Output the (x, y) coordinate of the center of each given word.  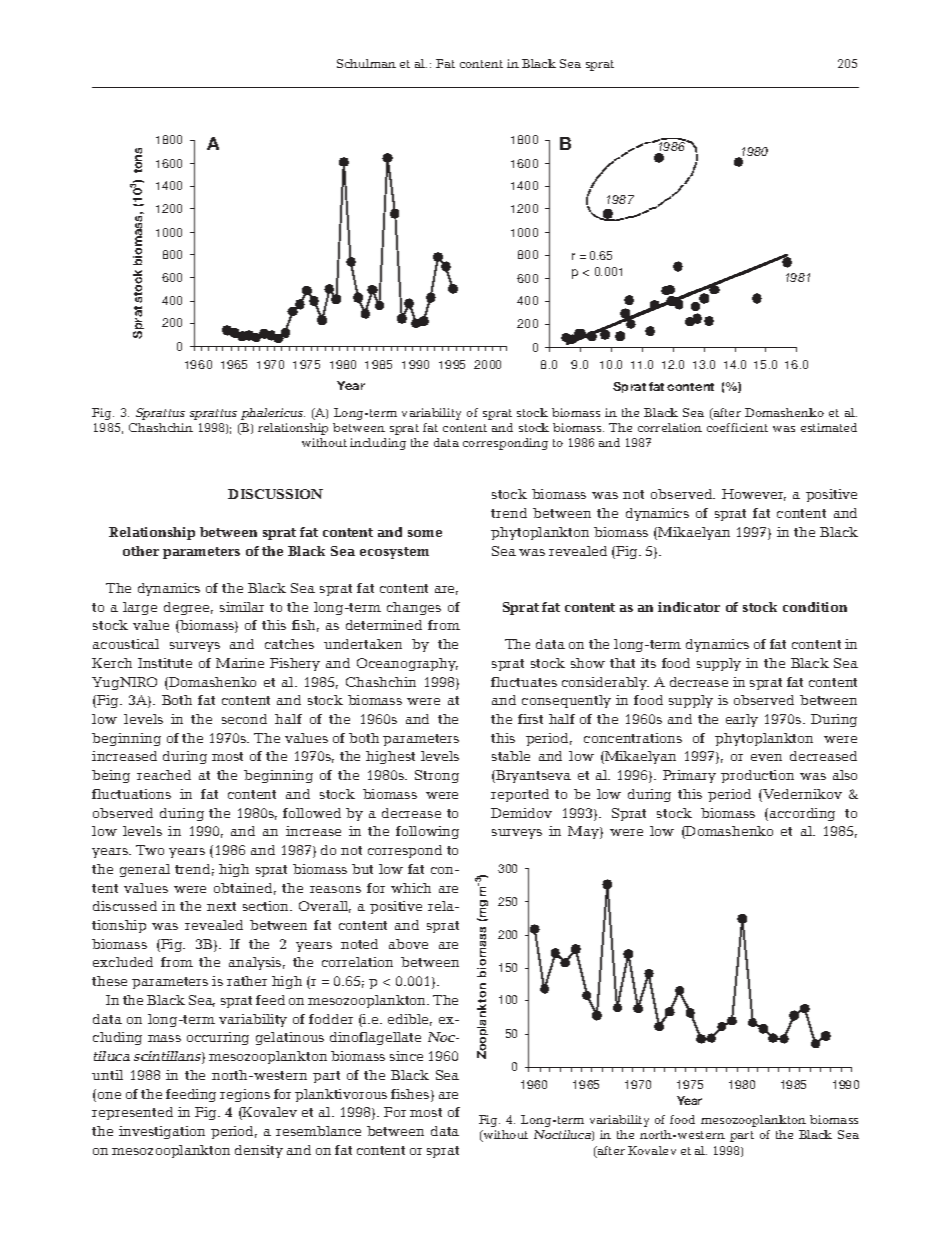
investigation (162, 1132)
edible (410, 1020)
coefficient (737, 427)
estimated (829, 427)
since (406, 1056)
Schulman (366, 63)
